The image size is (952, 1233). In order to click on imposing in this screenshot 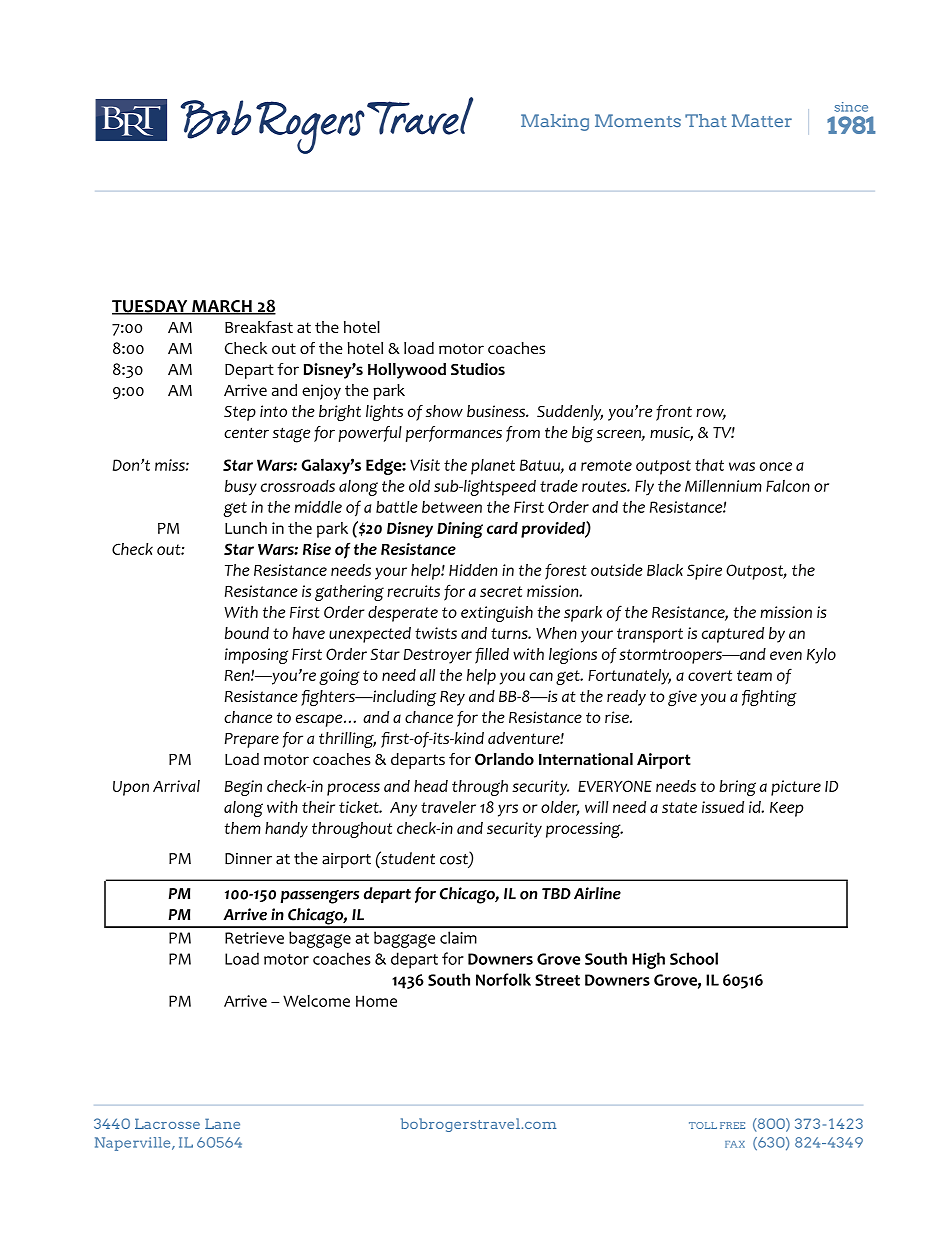, I will do `click(256, 656)`.
